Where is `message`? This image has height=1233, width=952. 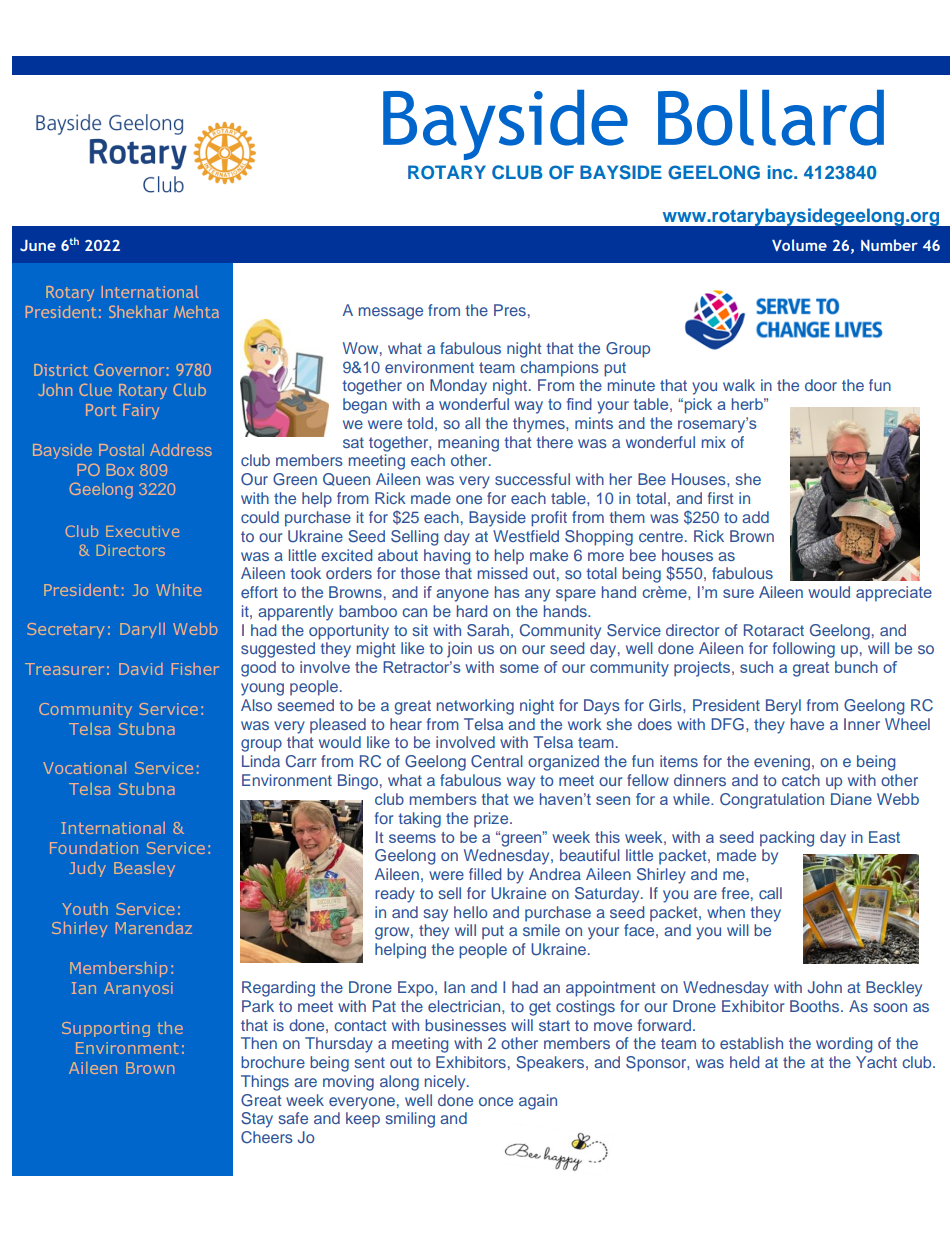 message is located at coordinates (391, 313).
